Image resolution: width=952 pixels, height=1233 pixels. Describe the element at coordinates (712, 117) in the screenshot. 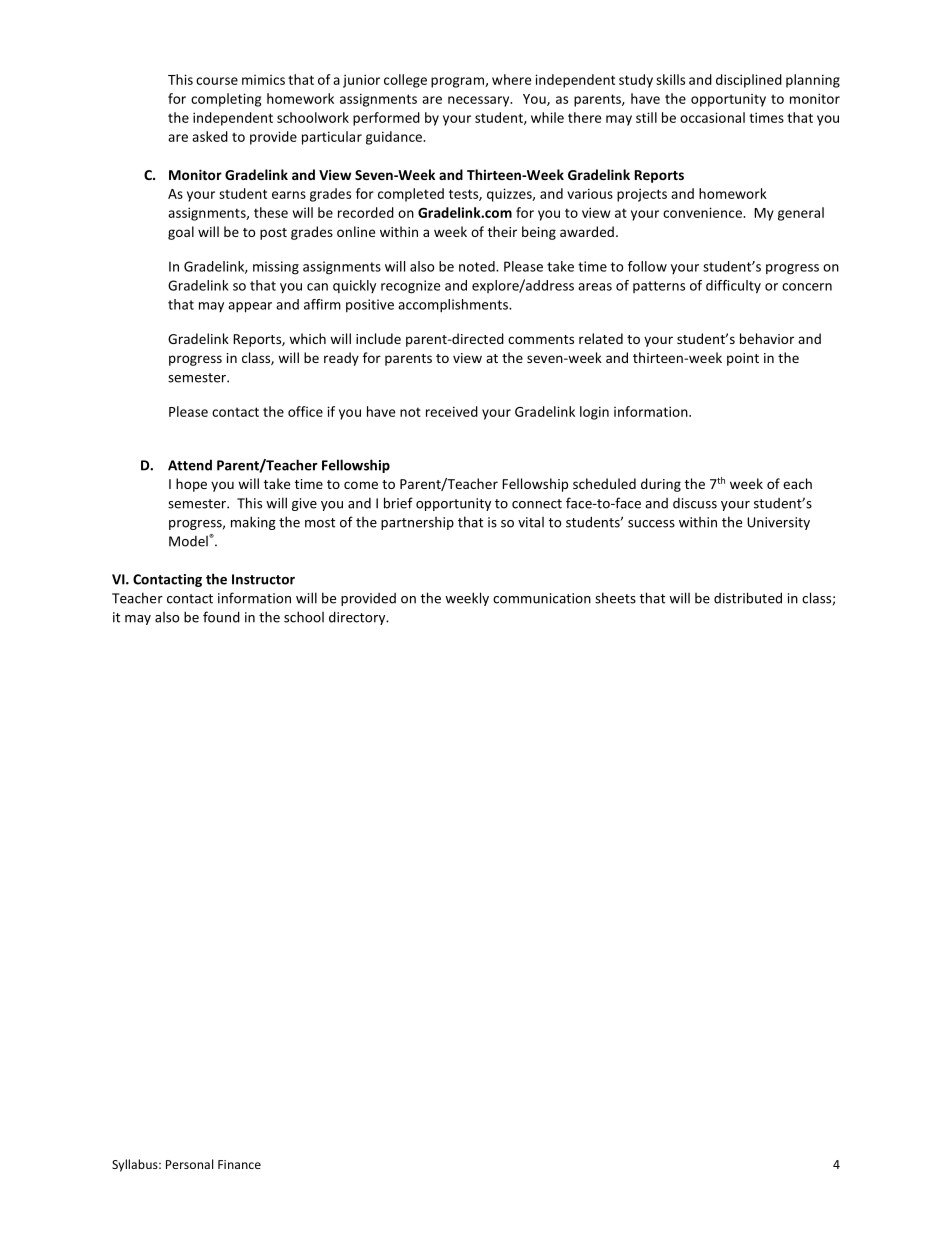

I see `occasional` at that location.
